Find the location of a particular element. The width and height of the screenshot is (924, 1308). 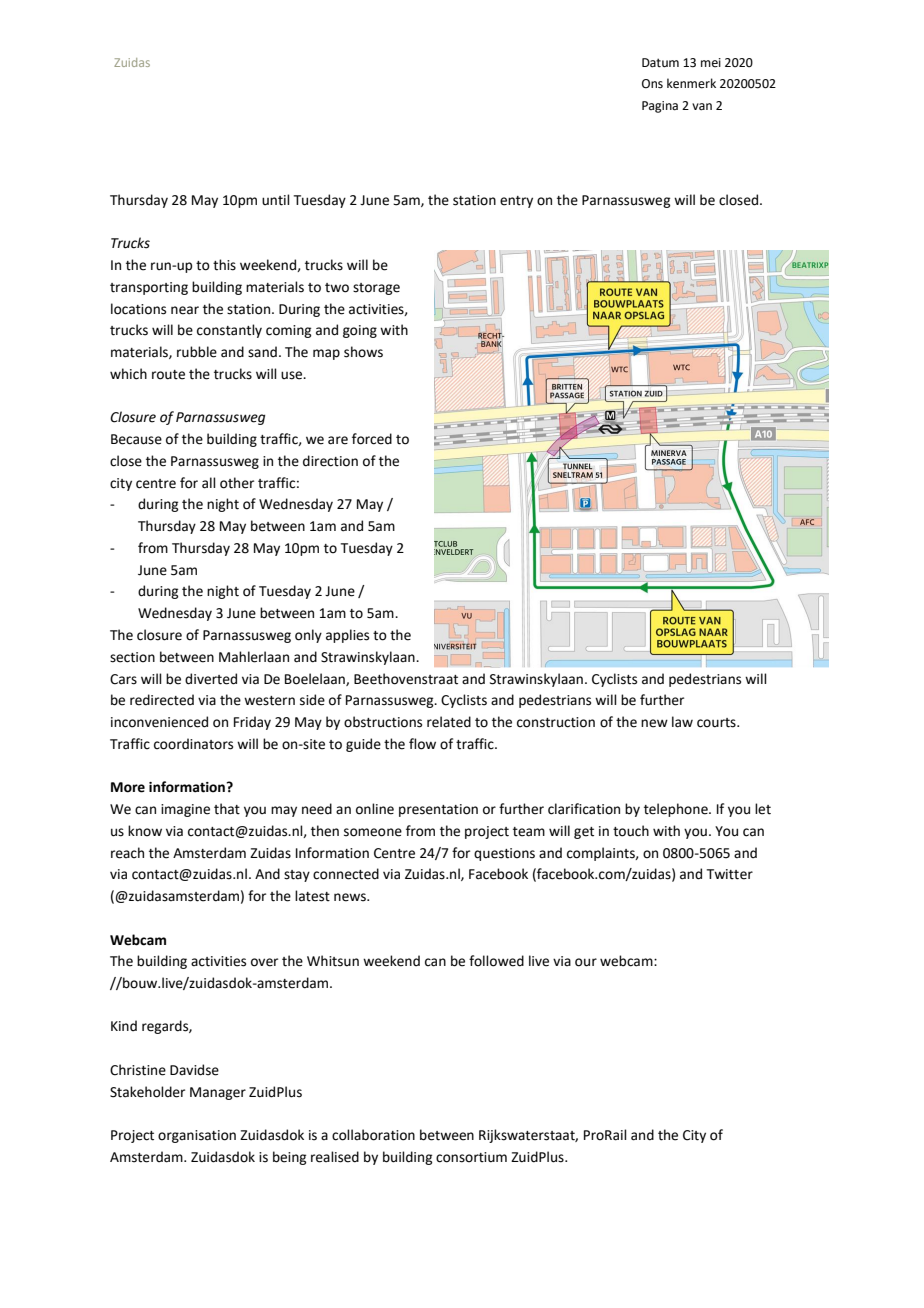

entry is located at coordinates (516, 202).
